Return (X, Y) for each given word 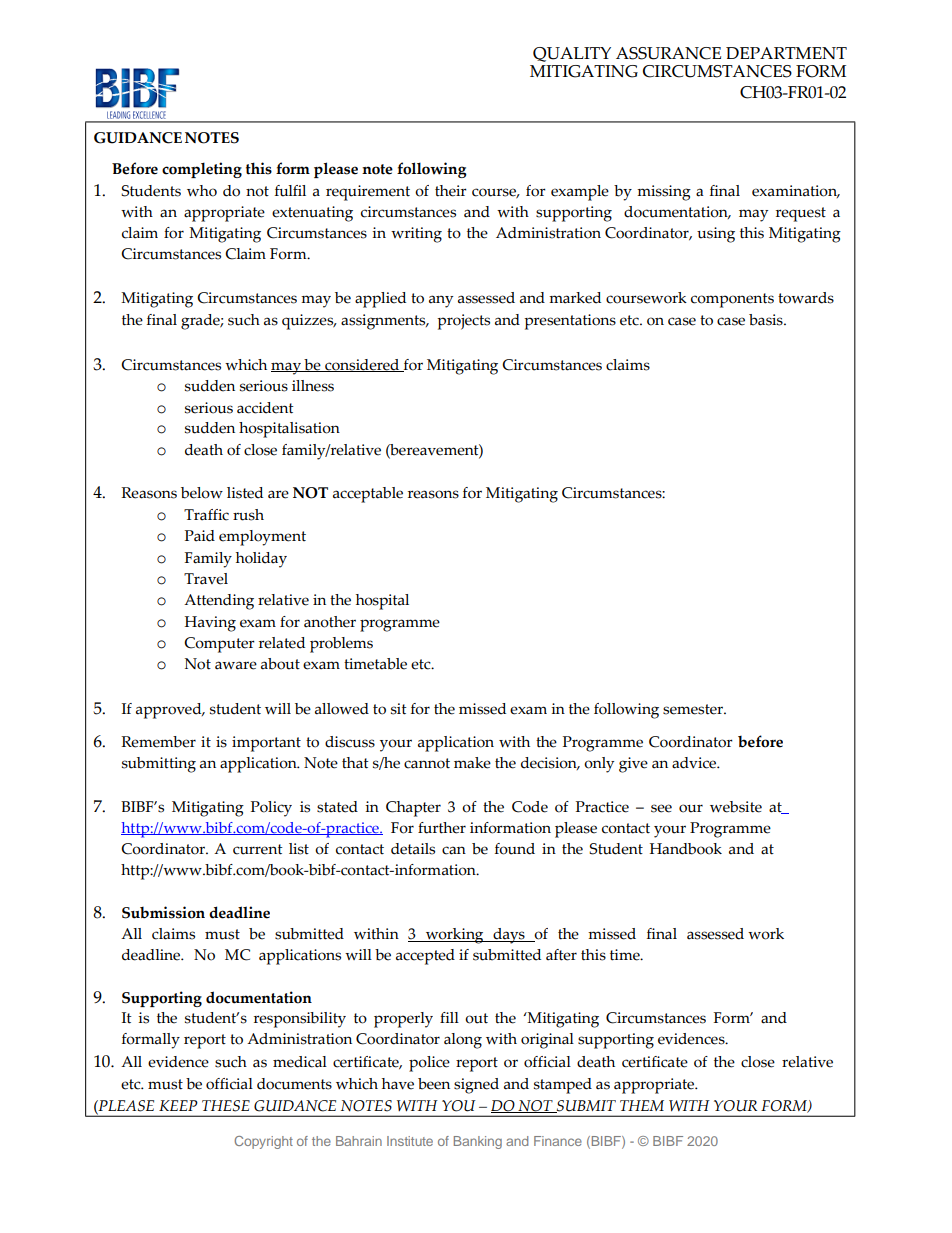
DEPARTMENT (786, 53)
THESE (226, 1106)
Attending (219, 602)
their (451, 191)
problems (341, 645)
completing (202, 170)
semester (694, 709)
